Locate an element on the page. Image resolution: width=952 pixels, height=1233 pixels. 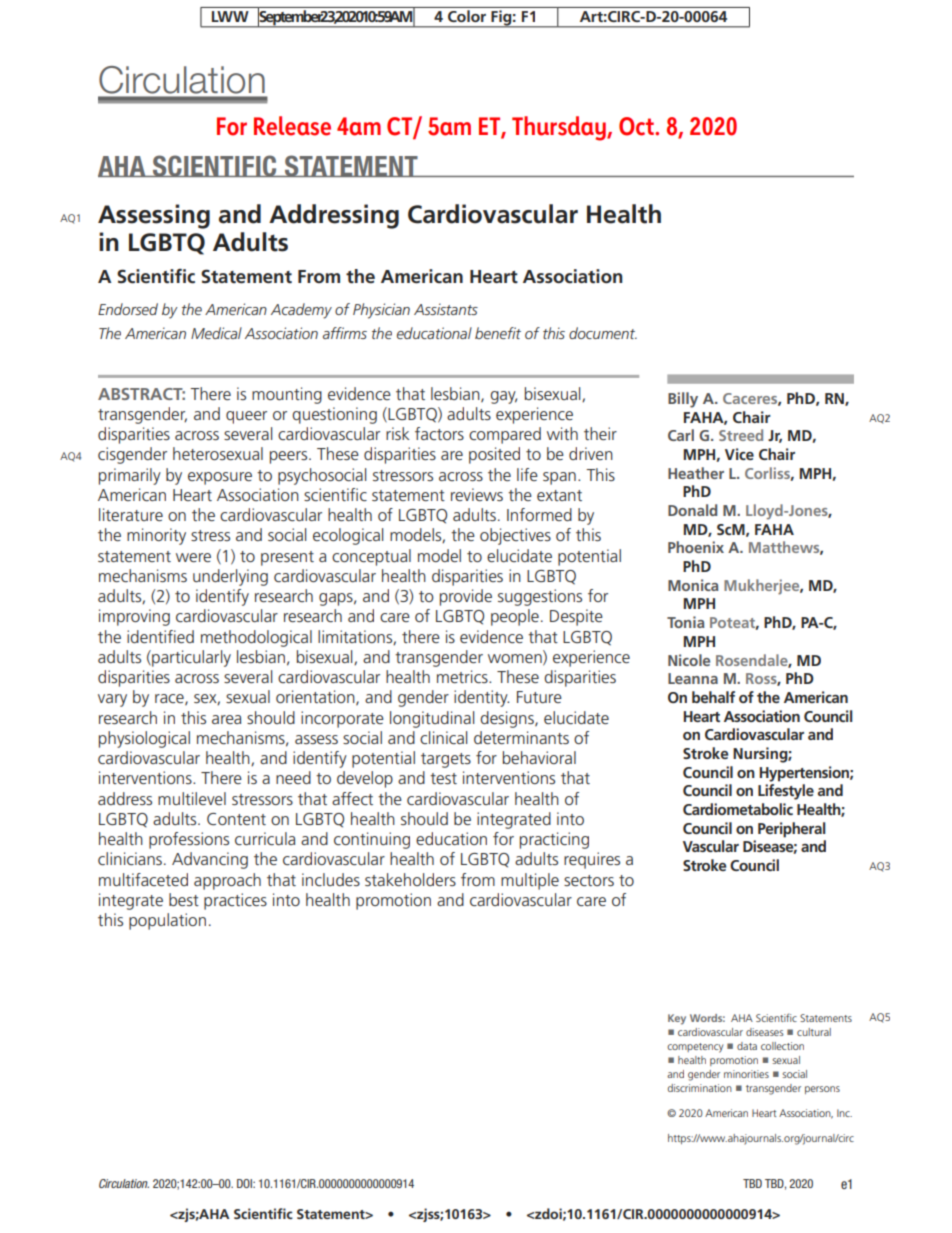
Key is located at coordinates (677, 1019).
